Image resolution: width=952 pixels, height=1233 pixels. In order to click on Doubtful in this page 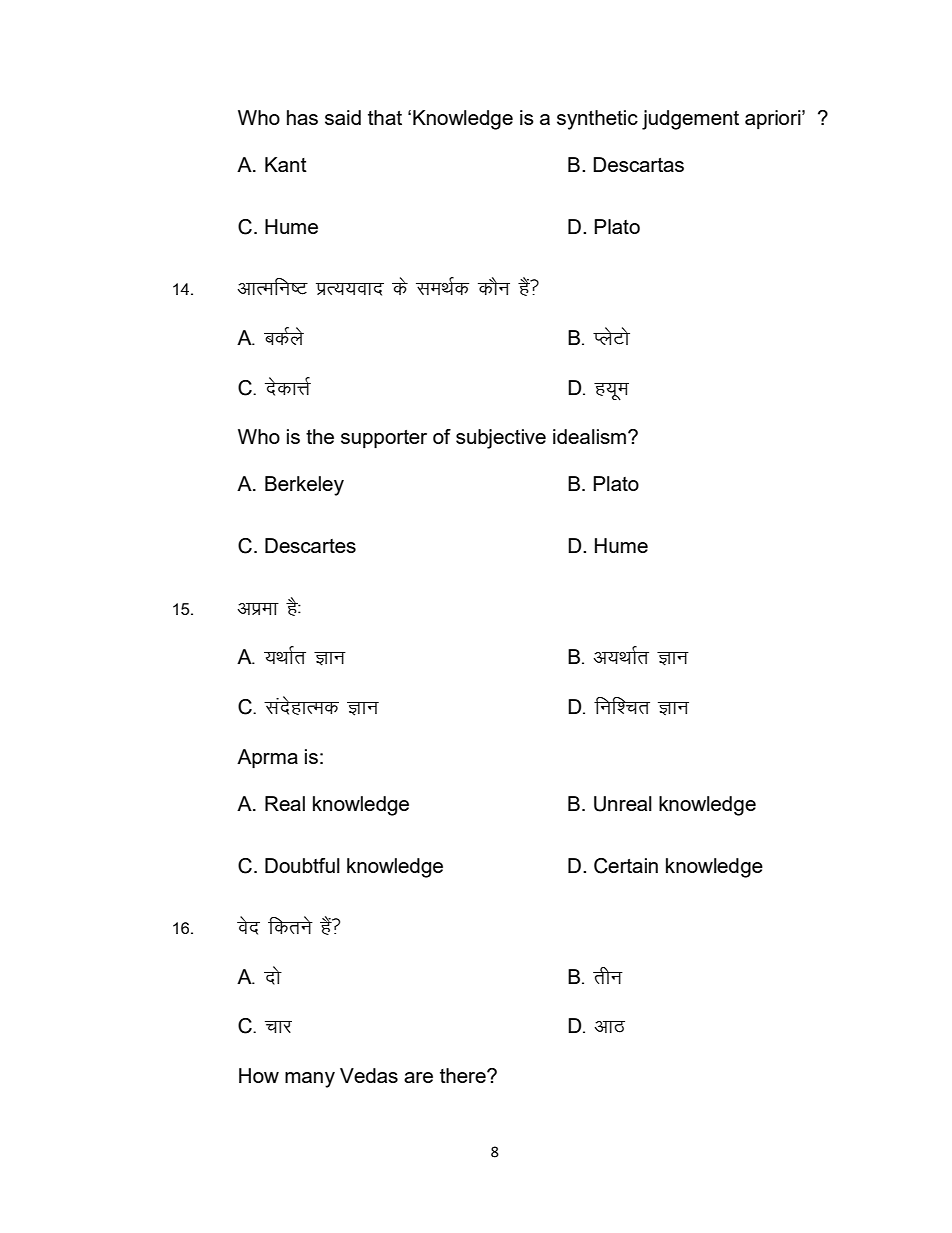, I will do `click(302, 865)`.
